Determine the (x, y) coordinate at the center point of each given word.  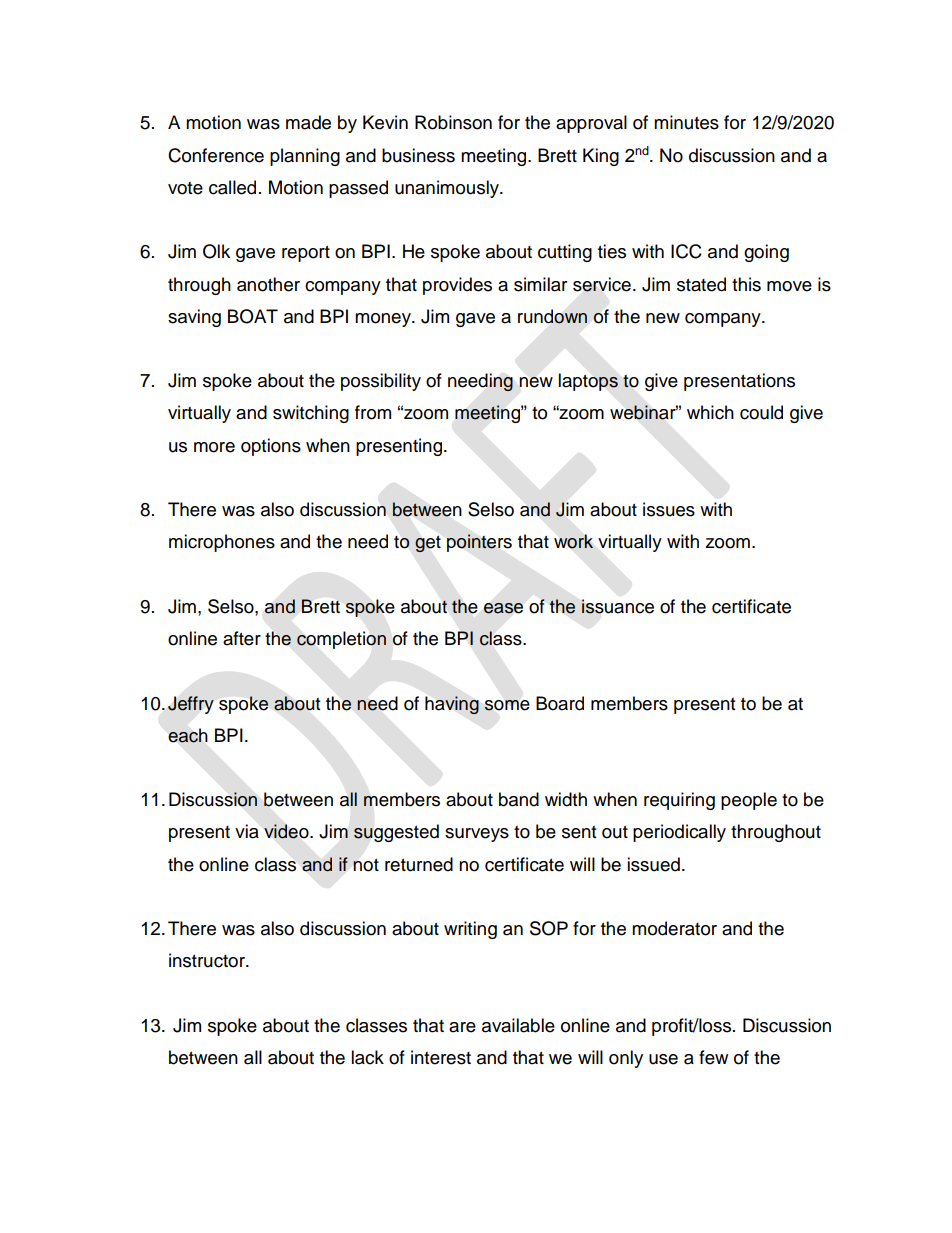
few (713, 1057)
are (462, 1027)
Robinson (453, 122)
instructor (208, 960)
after (242, 638)
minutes (686, 122)
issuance (618, 606)
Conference (216, 155)
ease (503, 608)
